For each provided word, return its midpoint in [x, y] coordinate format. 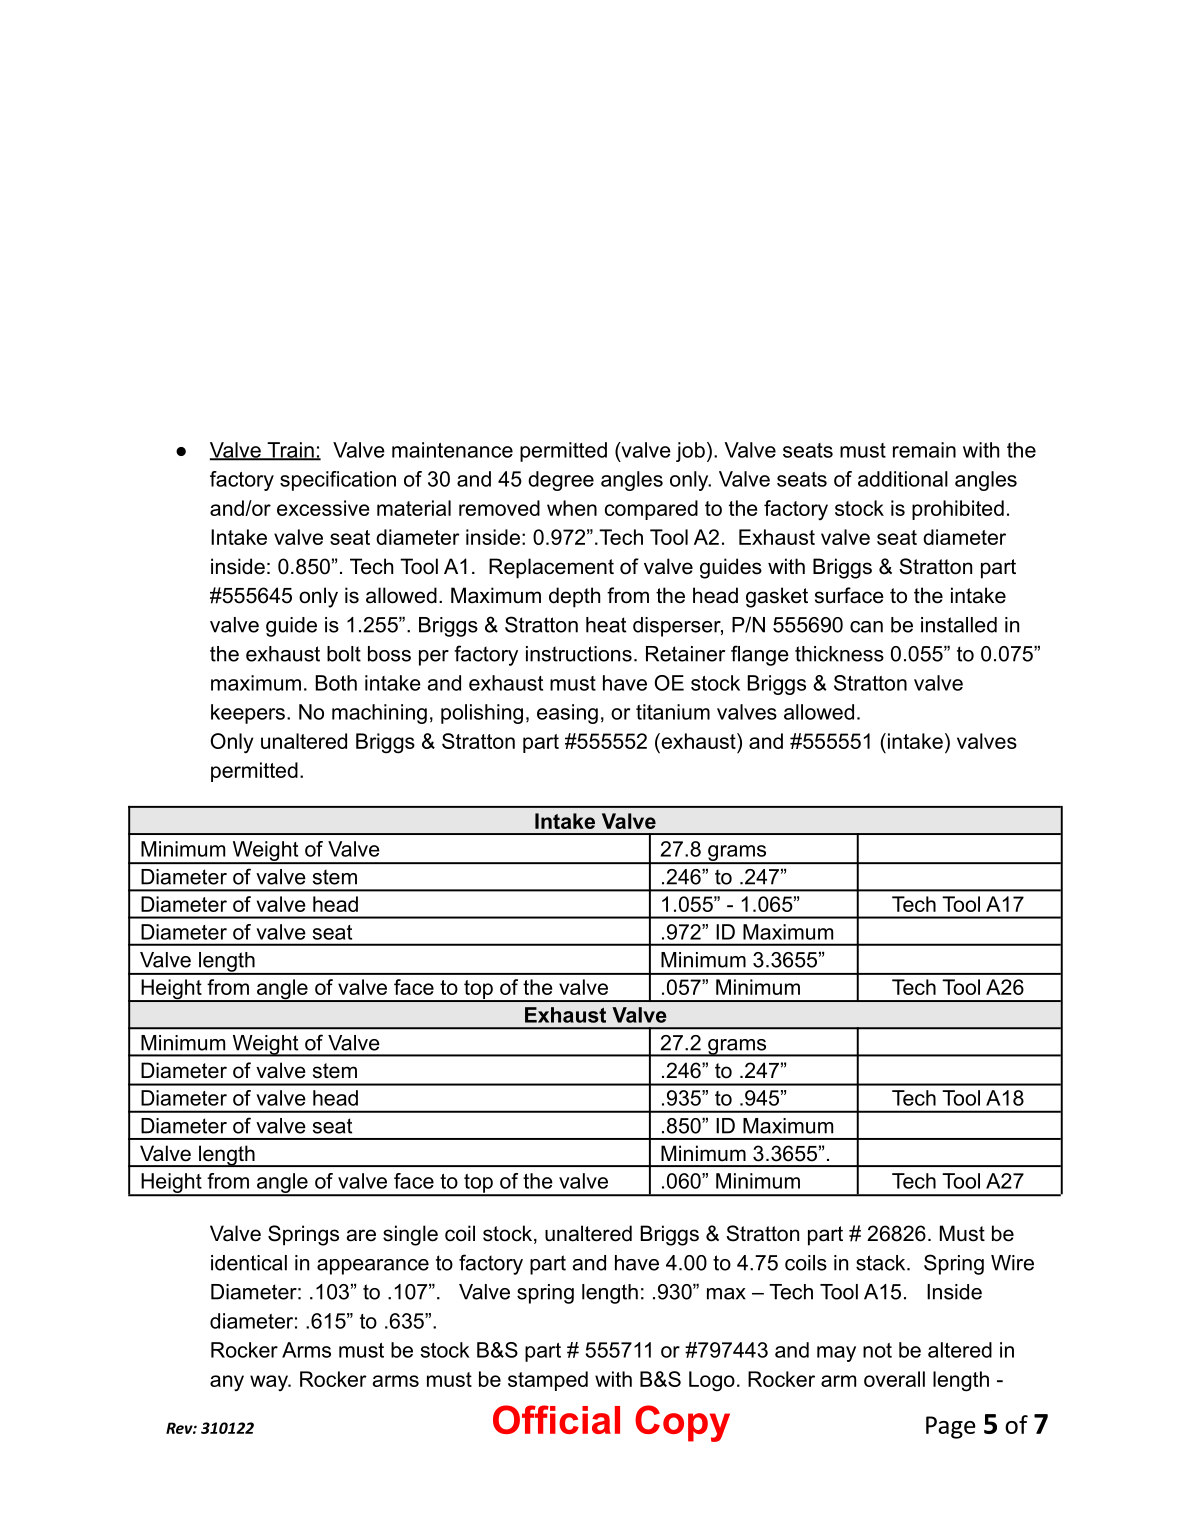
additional [903, 479]
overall [894, 1379]
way [270, 1383]
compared [651, 510]
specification [338, 481]
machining [379, 714]
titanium [673, 712]
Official [556, 1419]
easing [567, 714]
